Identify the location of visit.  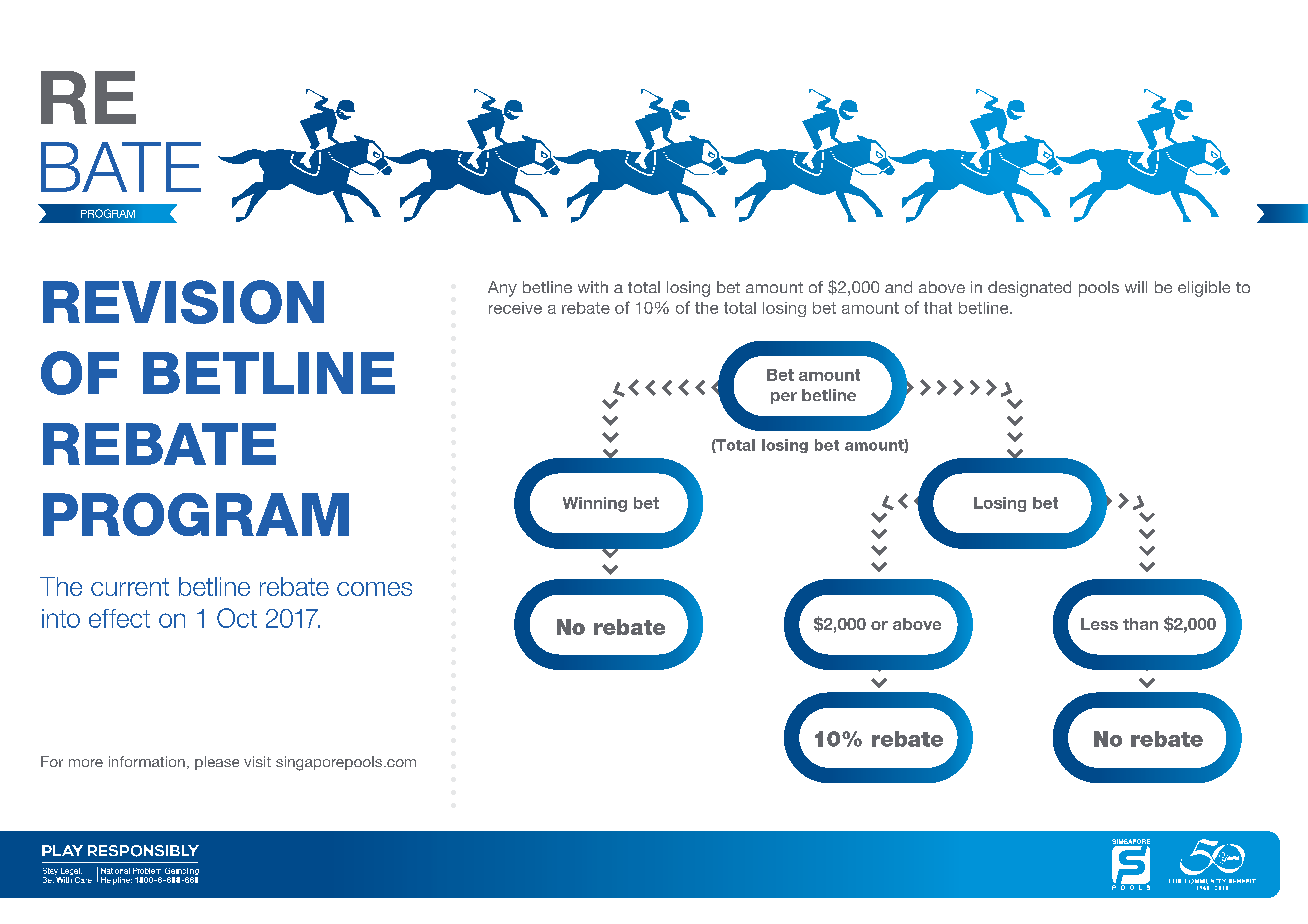
(257, 761).
